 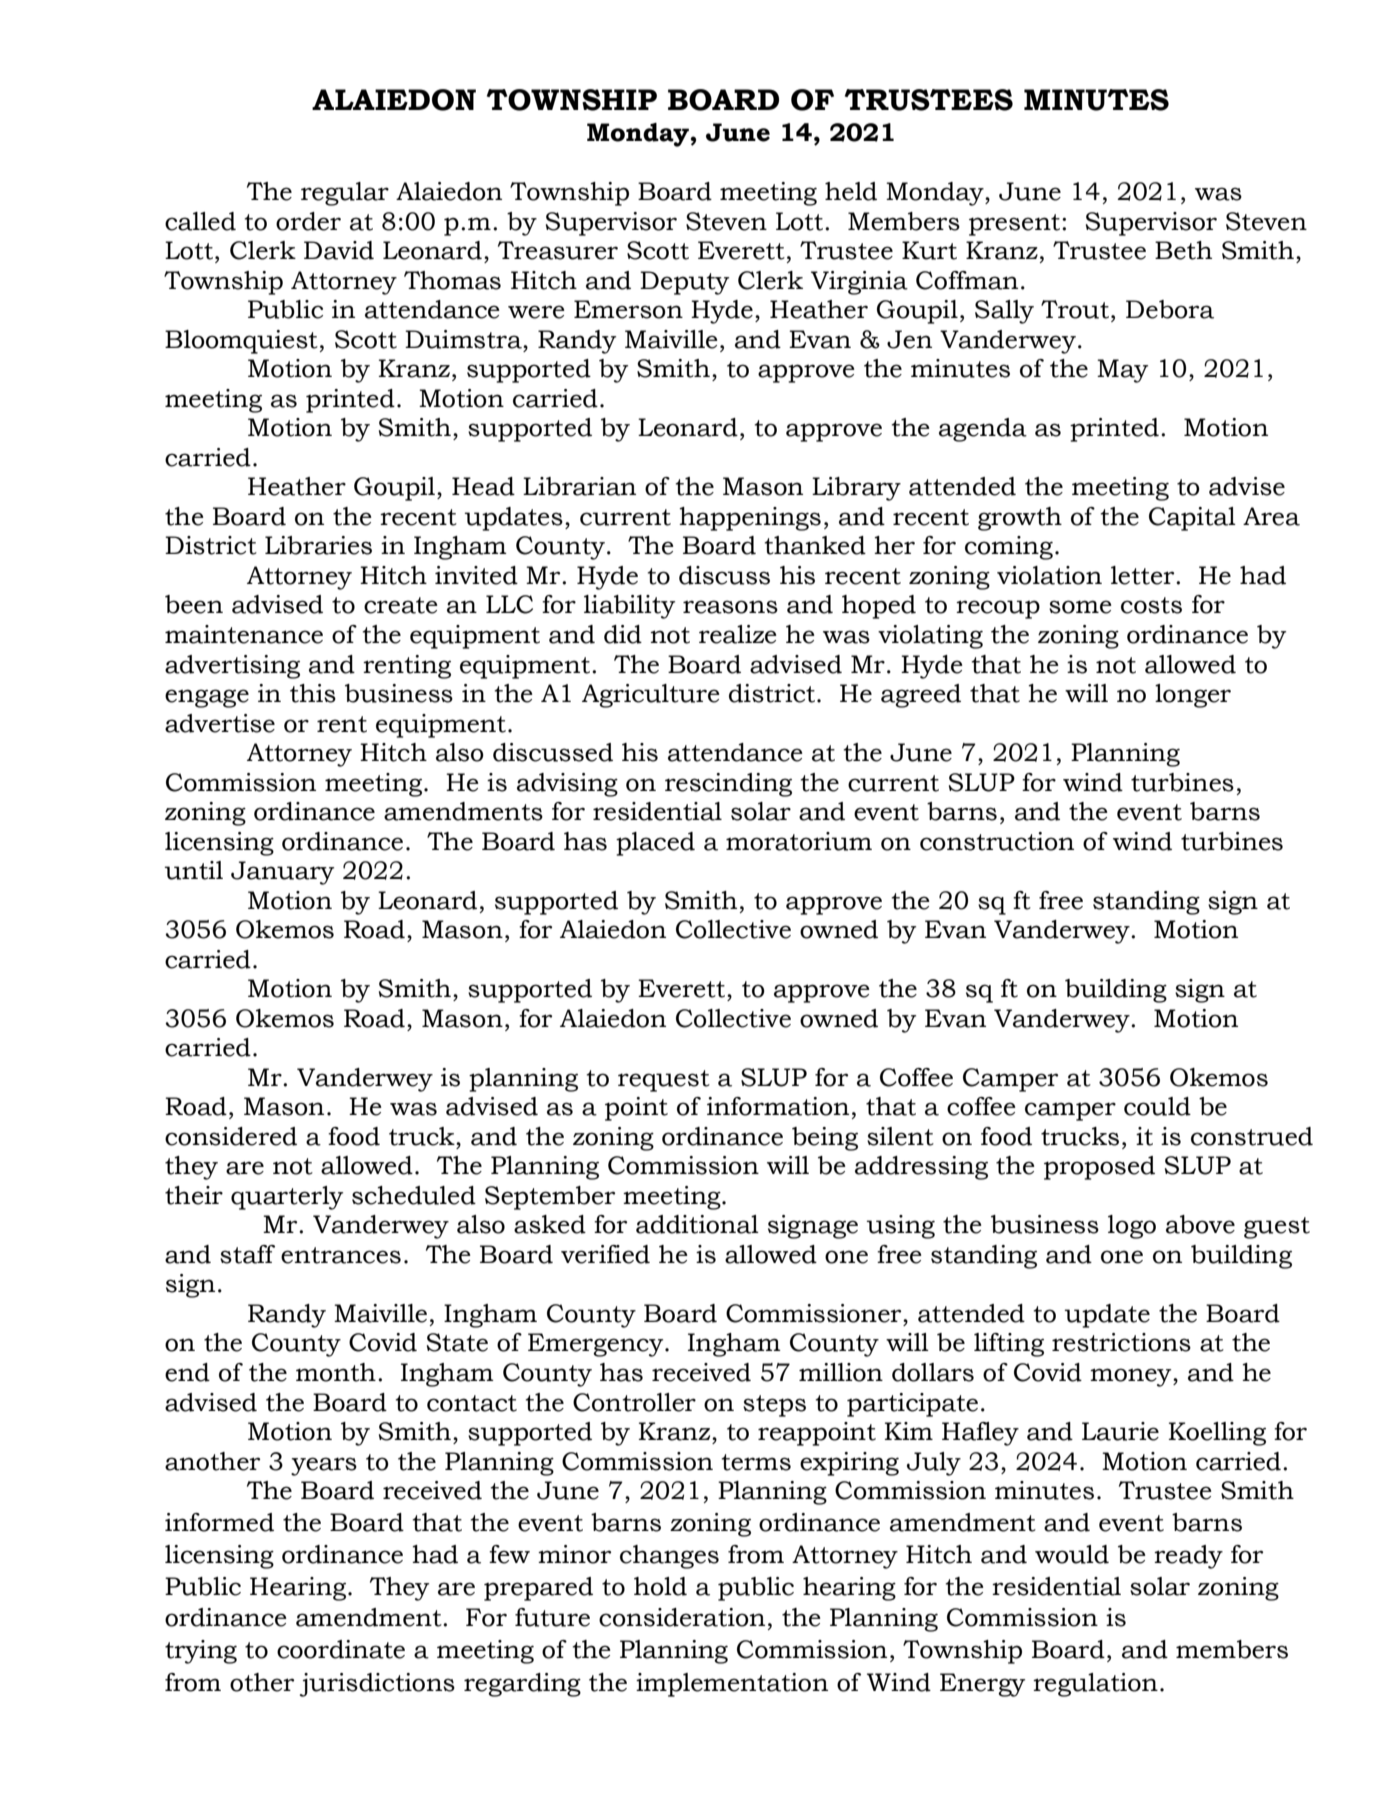 I want to click on January, so click(x=282, y=873).
